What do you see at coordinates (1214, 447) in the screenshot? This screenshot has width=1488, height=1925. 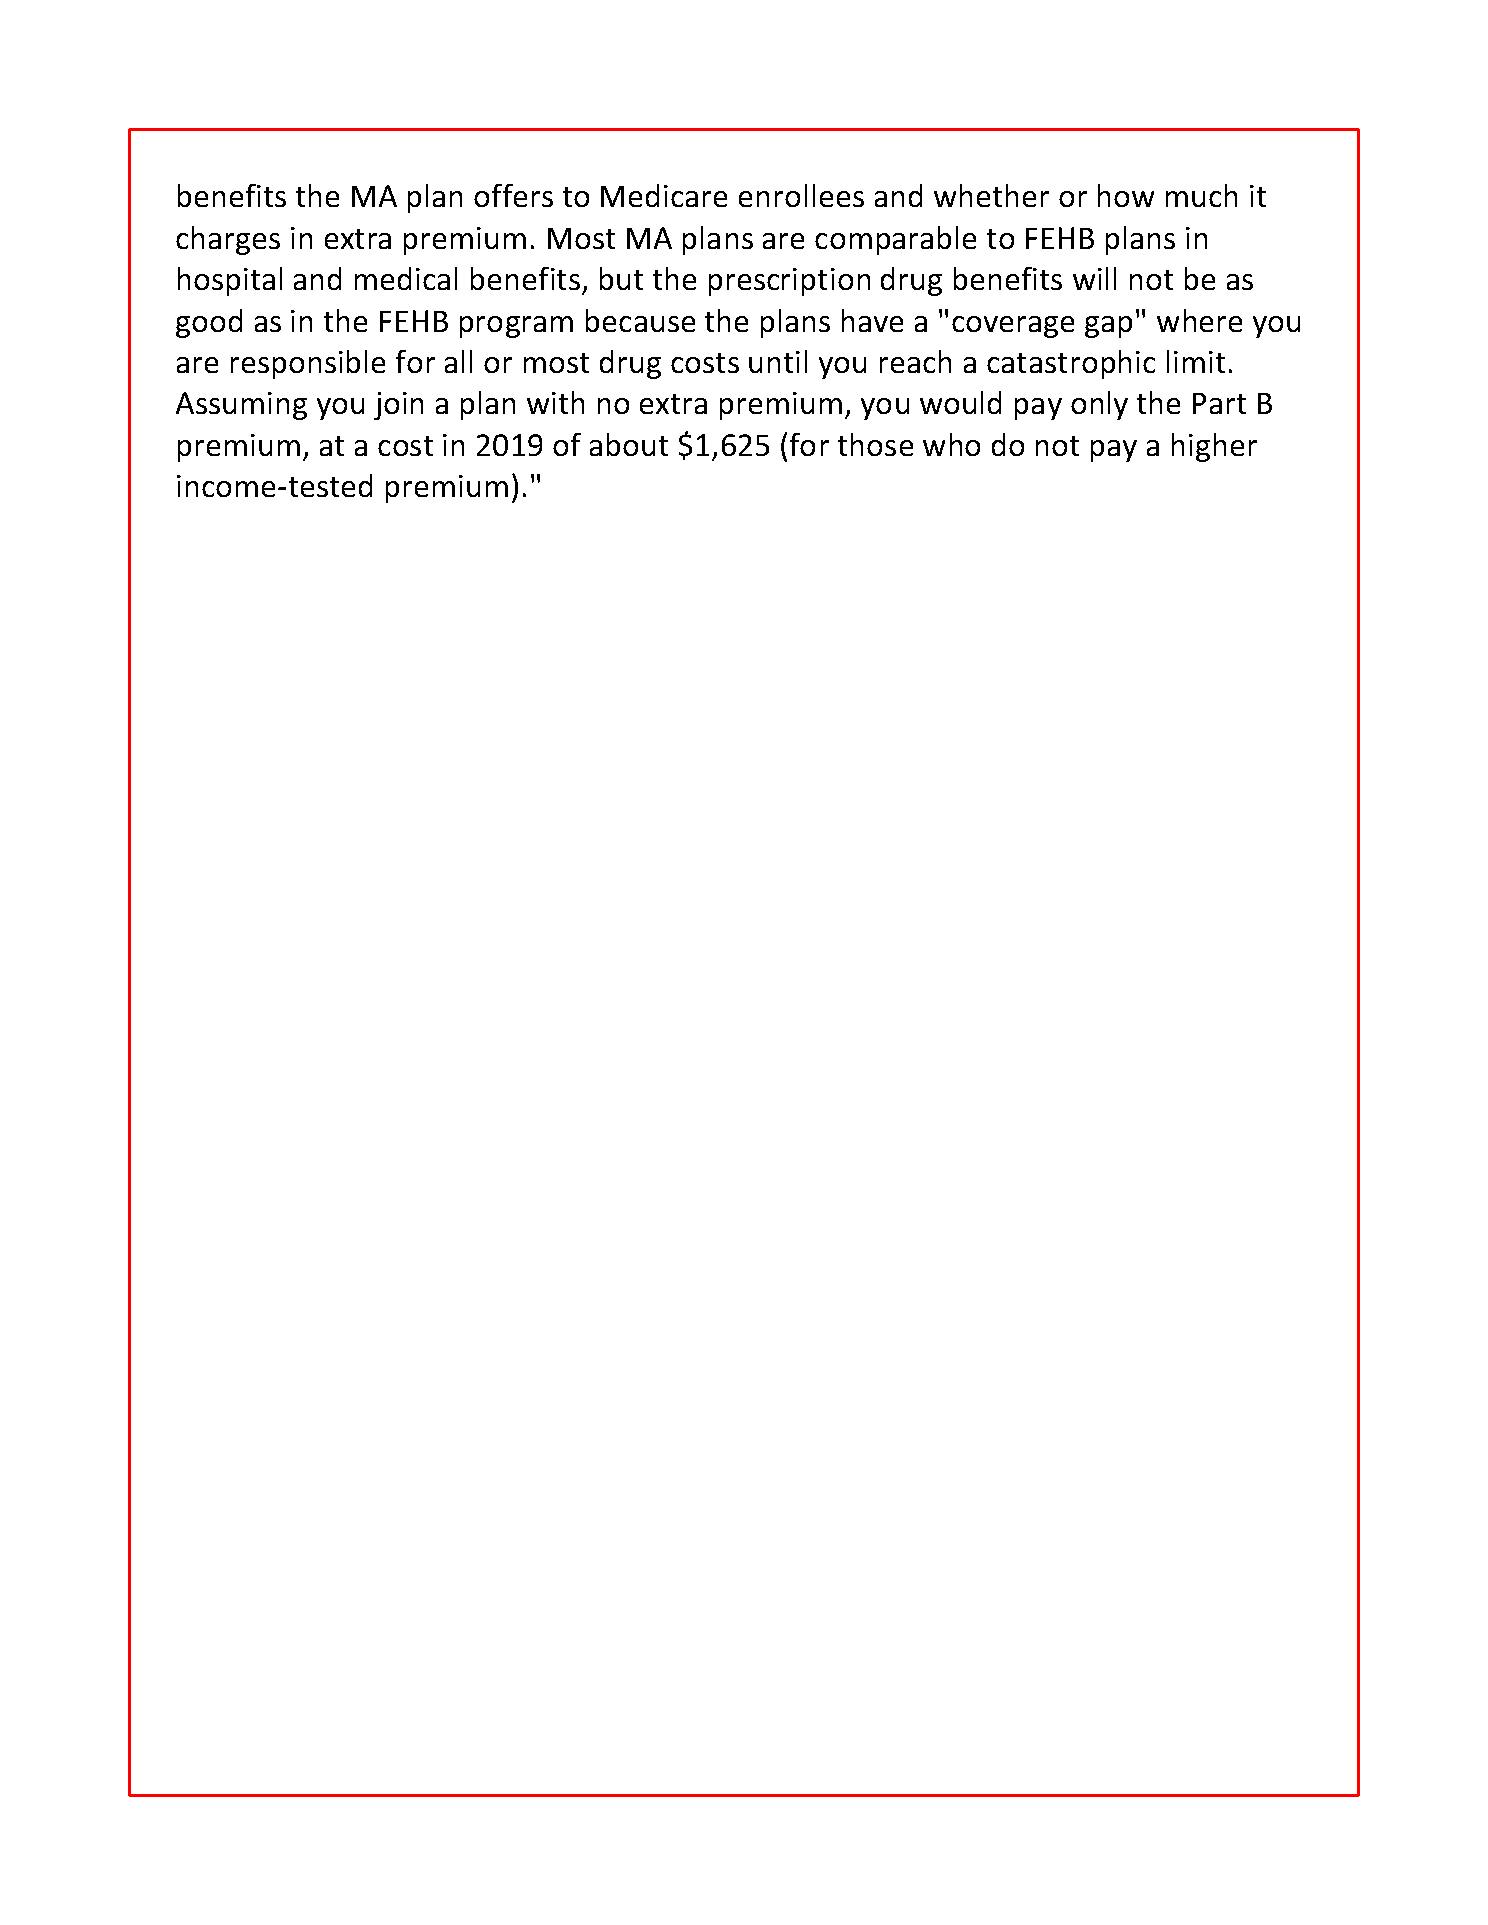 I see `higher` at bounding box center [1214, 447].
